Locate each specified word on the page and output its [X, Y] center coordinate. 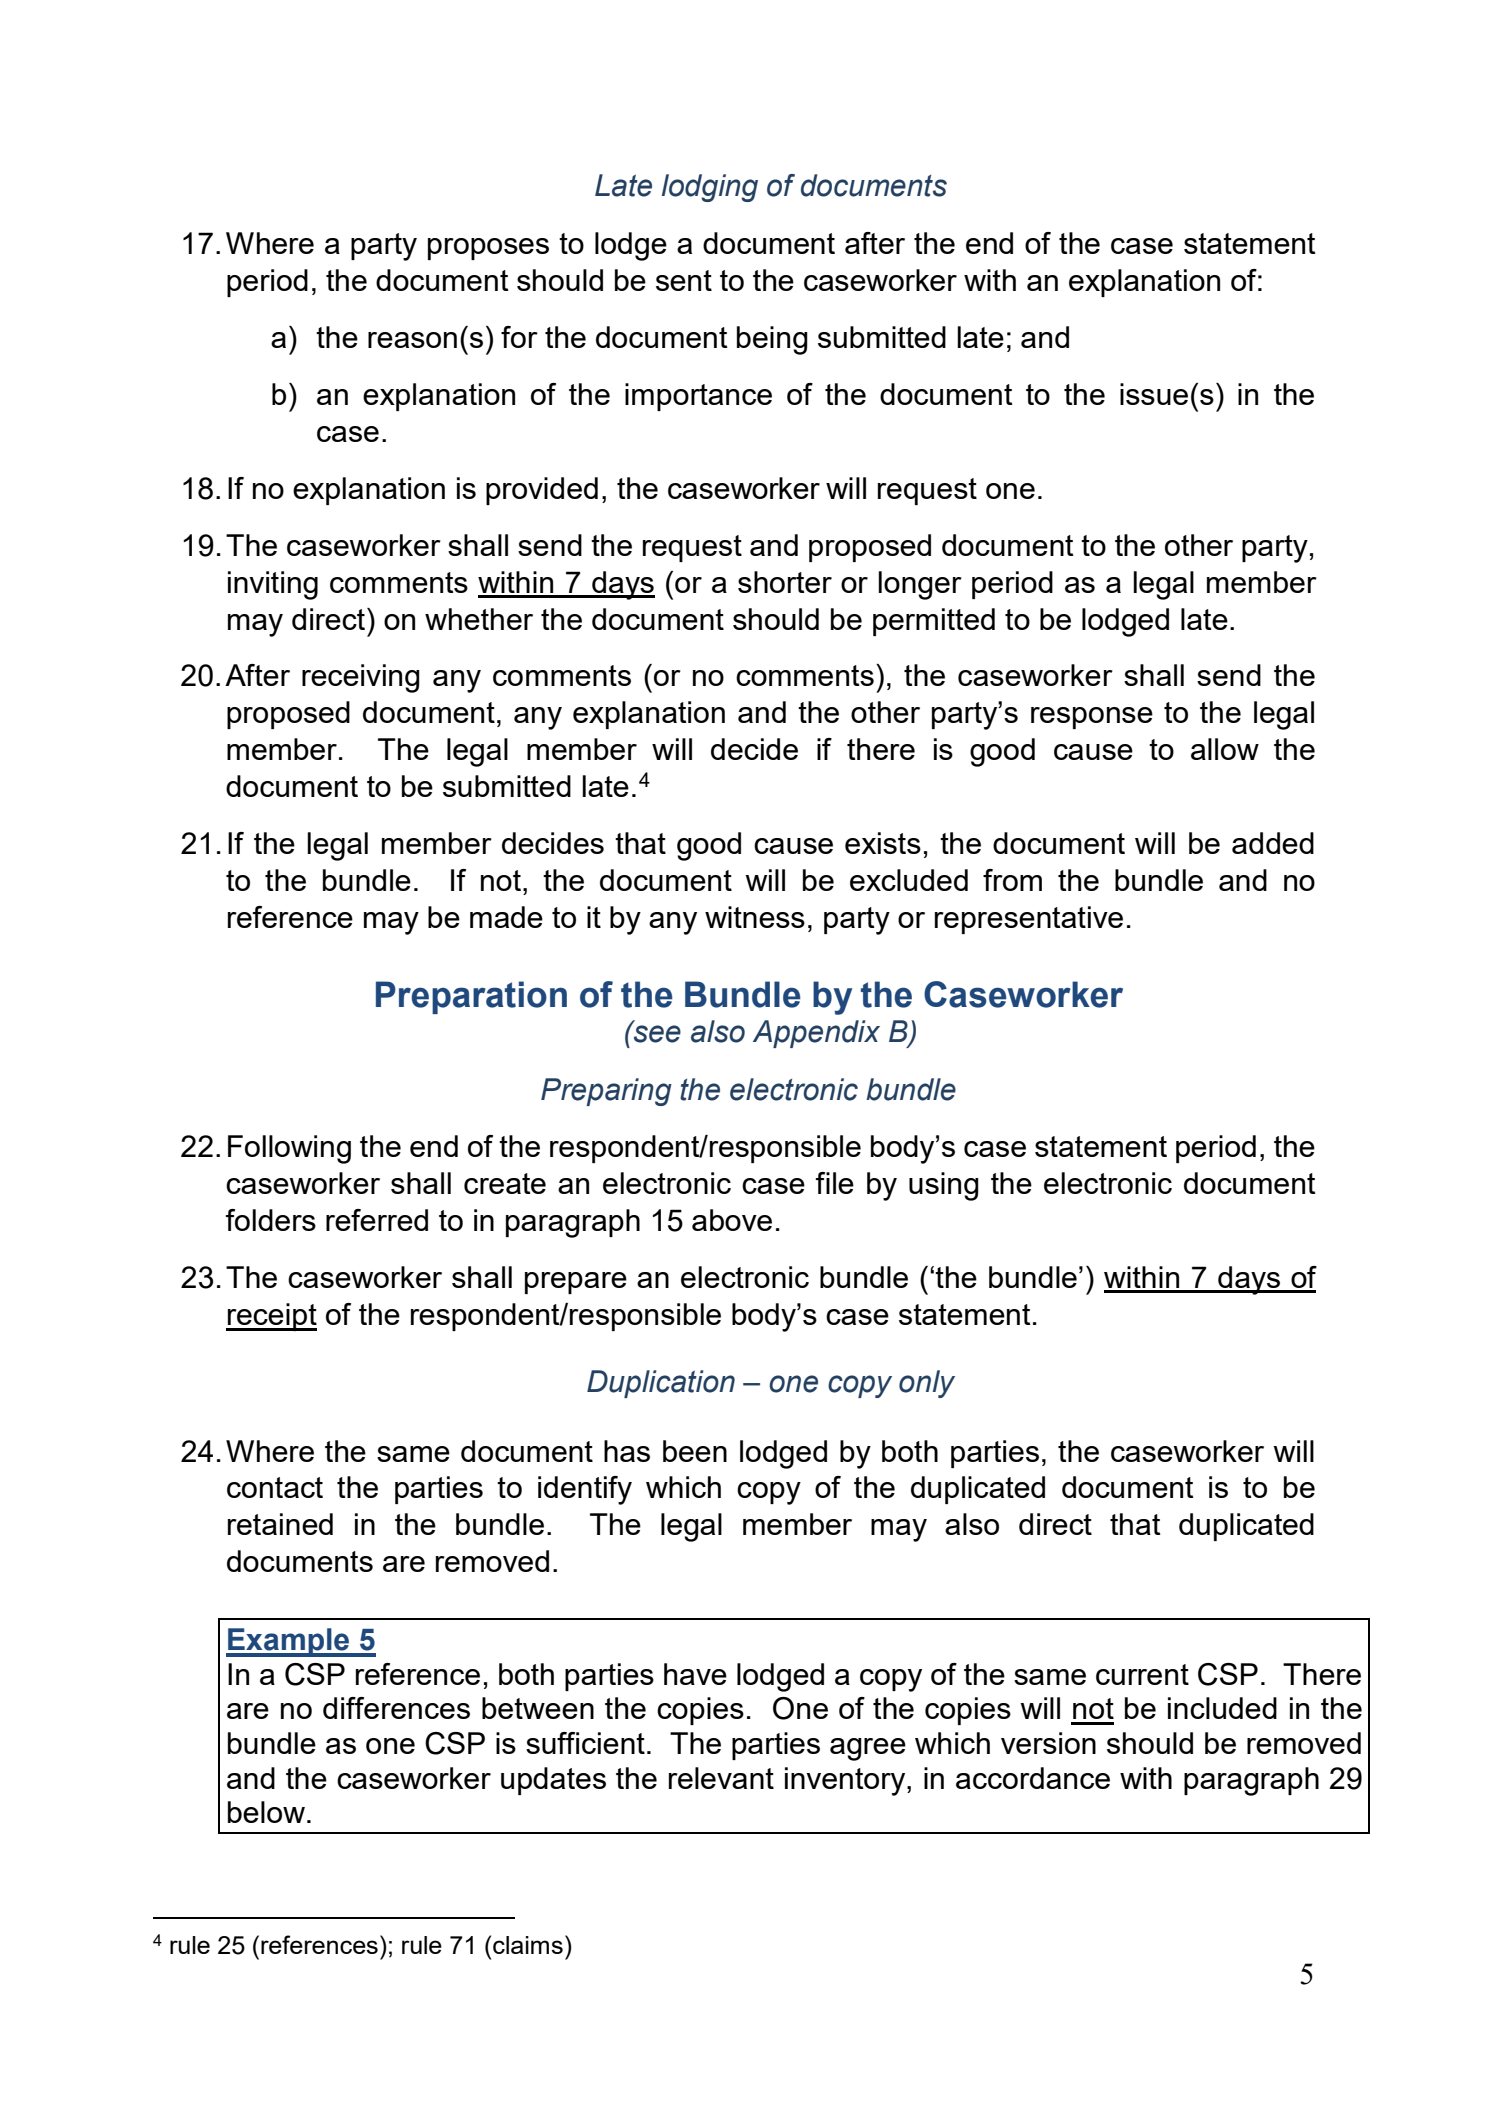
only [927, 1384]
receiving [361, 678]
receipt [271, 1317]
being [772, 340]
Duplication [661, 1384]
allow [1225, 749]
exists [883, 843]
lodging [710, 188]
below [266, 1812]
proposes [488, 249]
